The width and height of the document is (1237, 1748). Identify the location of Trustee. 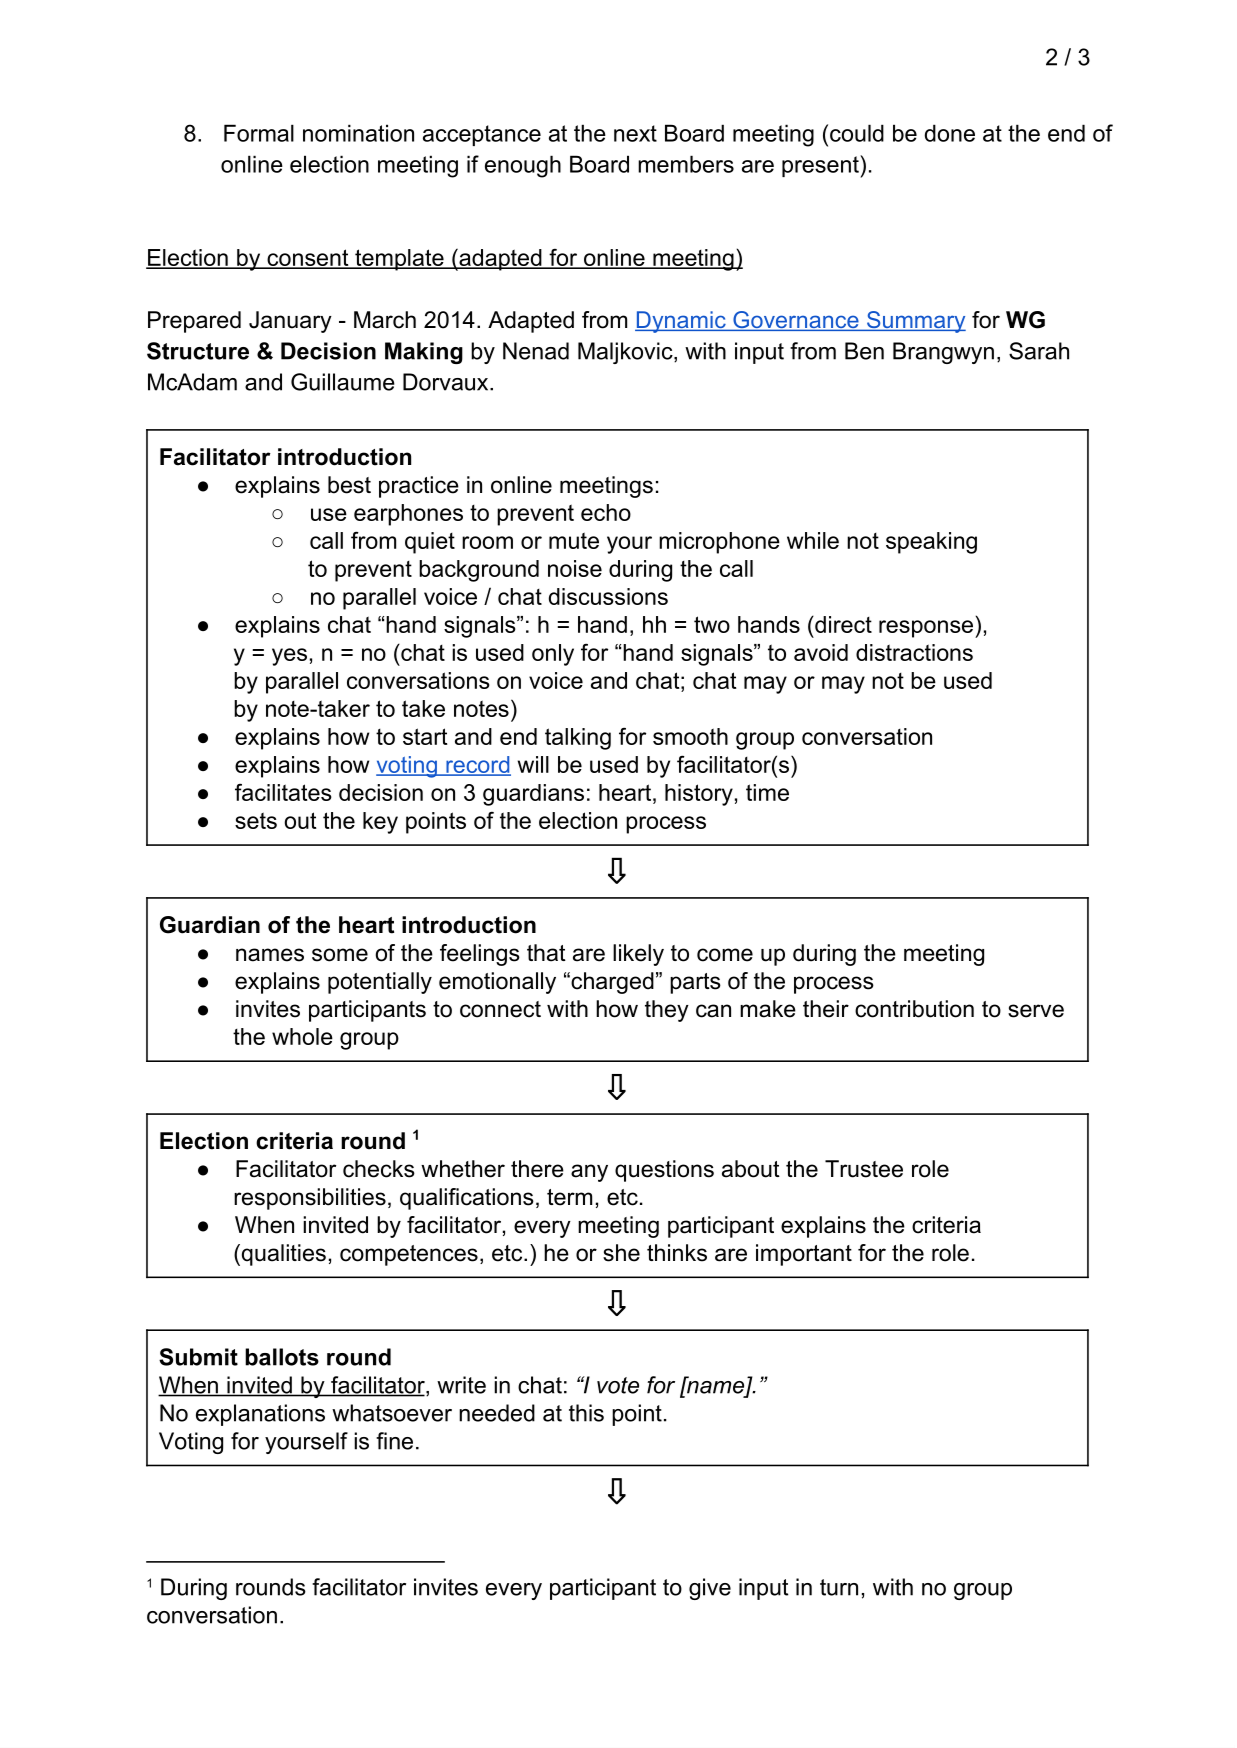
(864, 1169).
